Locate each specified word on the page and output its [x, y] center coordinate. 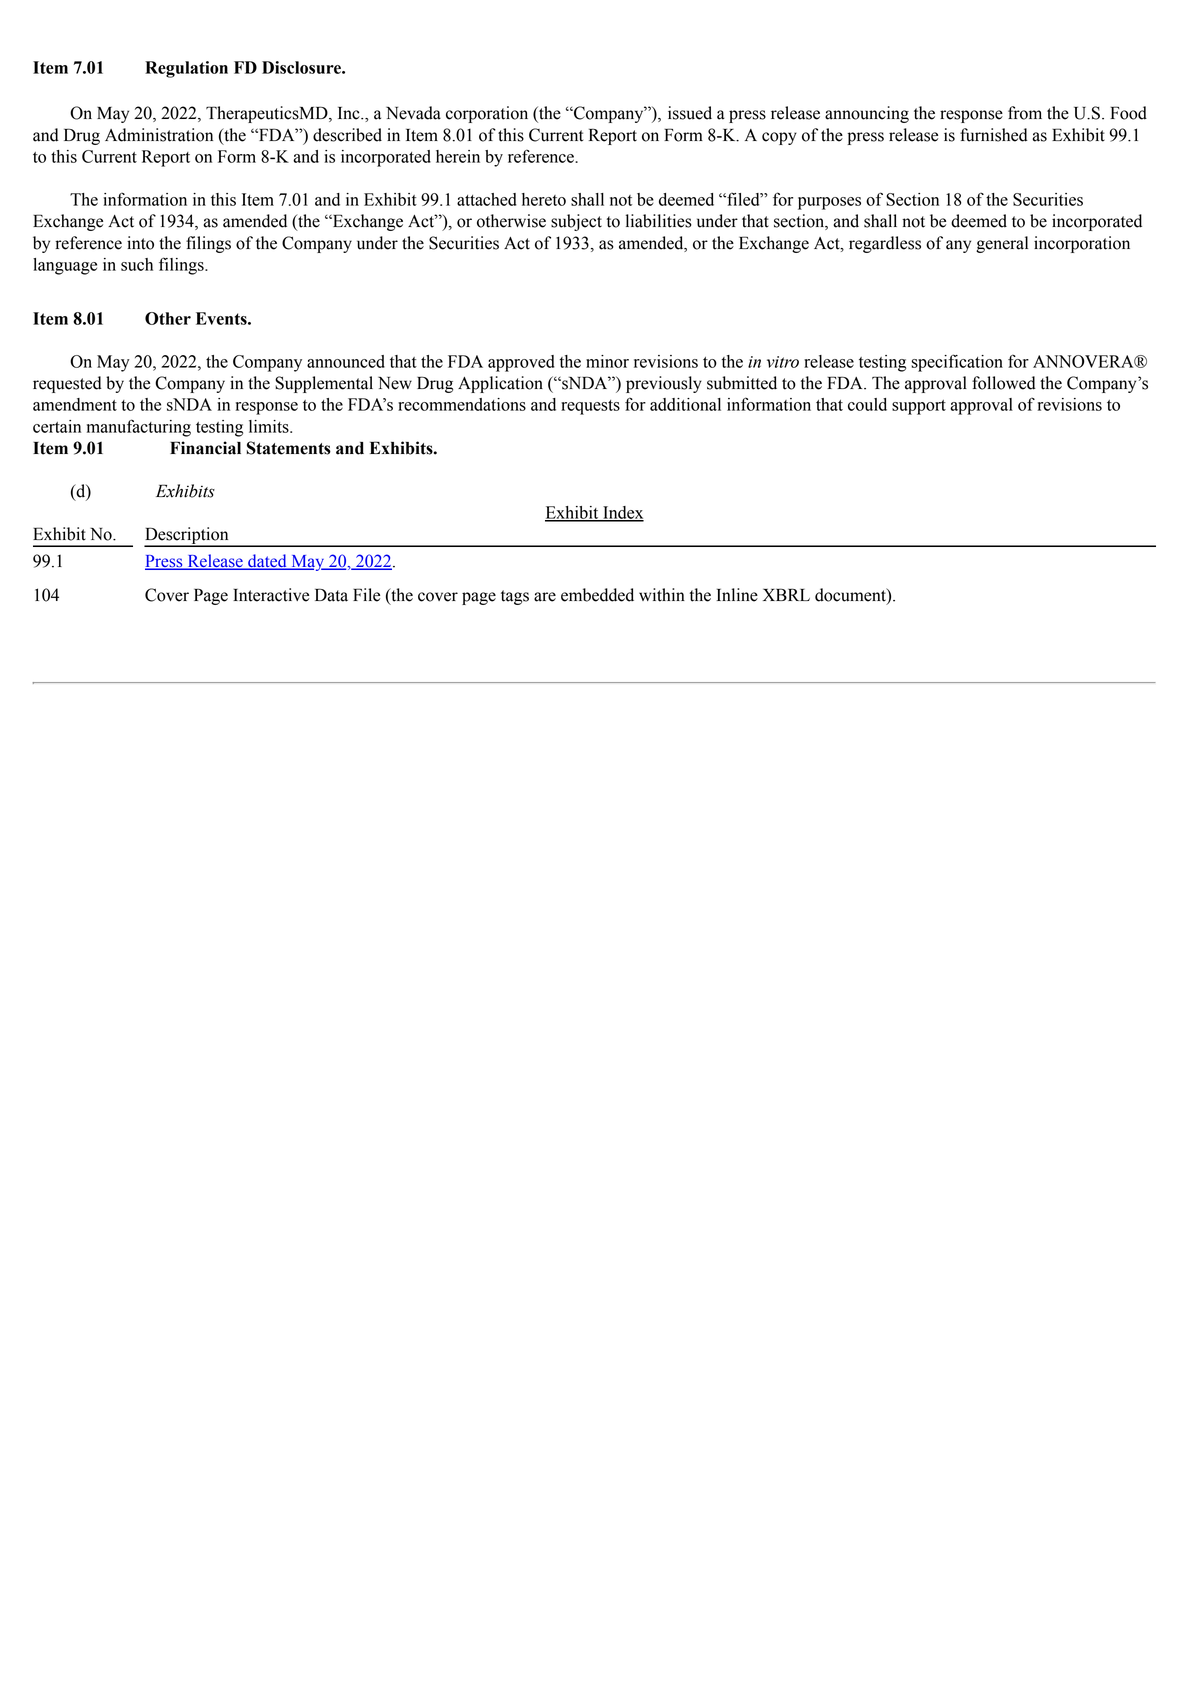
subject [576, 222]
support [919, 407]
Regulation [186, 69]
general [1002, 244]
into [140, 243]
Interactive [271, 595]
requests [590, 407]
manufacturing [139, 428]
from [1025, 113]
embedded [597, 595]
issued [690, 113]
